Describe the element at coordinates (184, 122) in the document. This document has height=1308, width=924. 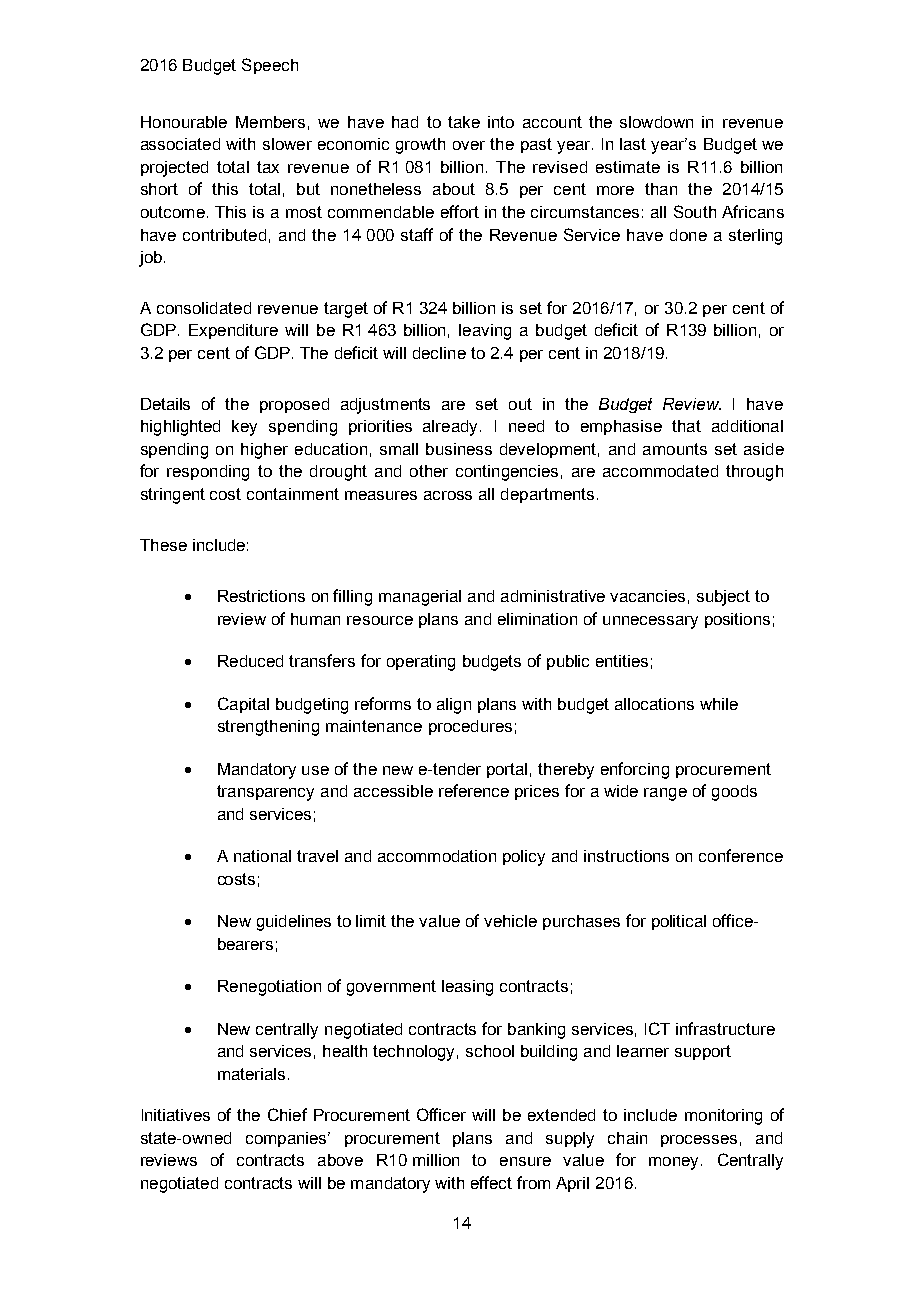
I see `Honourable` at that location.
